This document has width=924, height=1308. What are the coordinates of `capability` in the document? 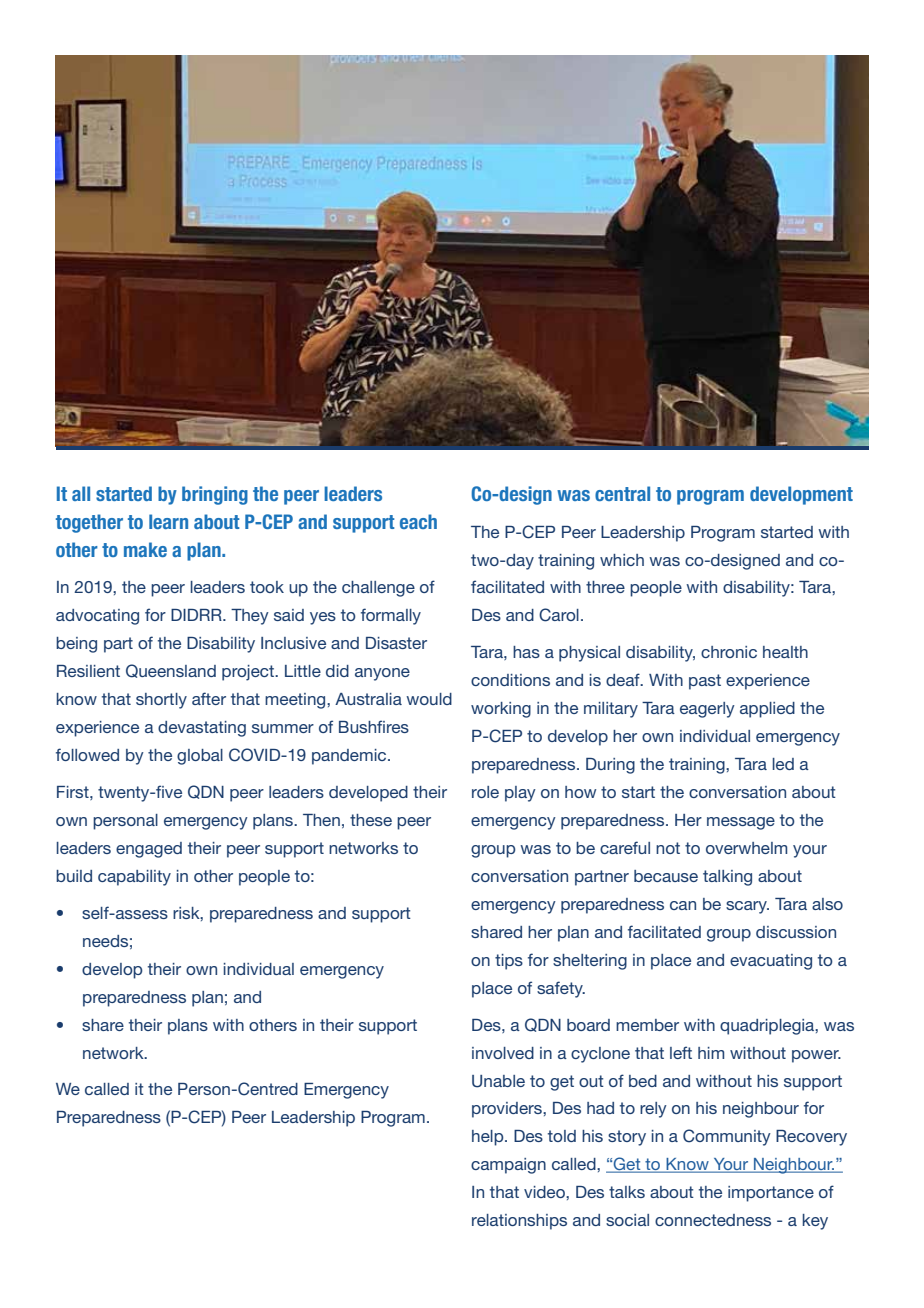 It's located at (134, 878).
